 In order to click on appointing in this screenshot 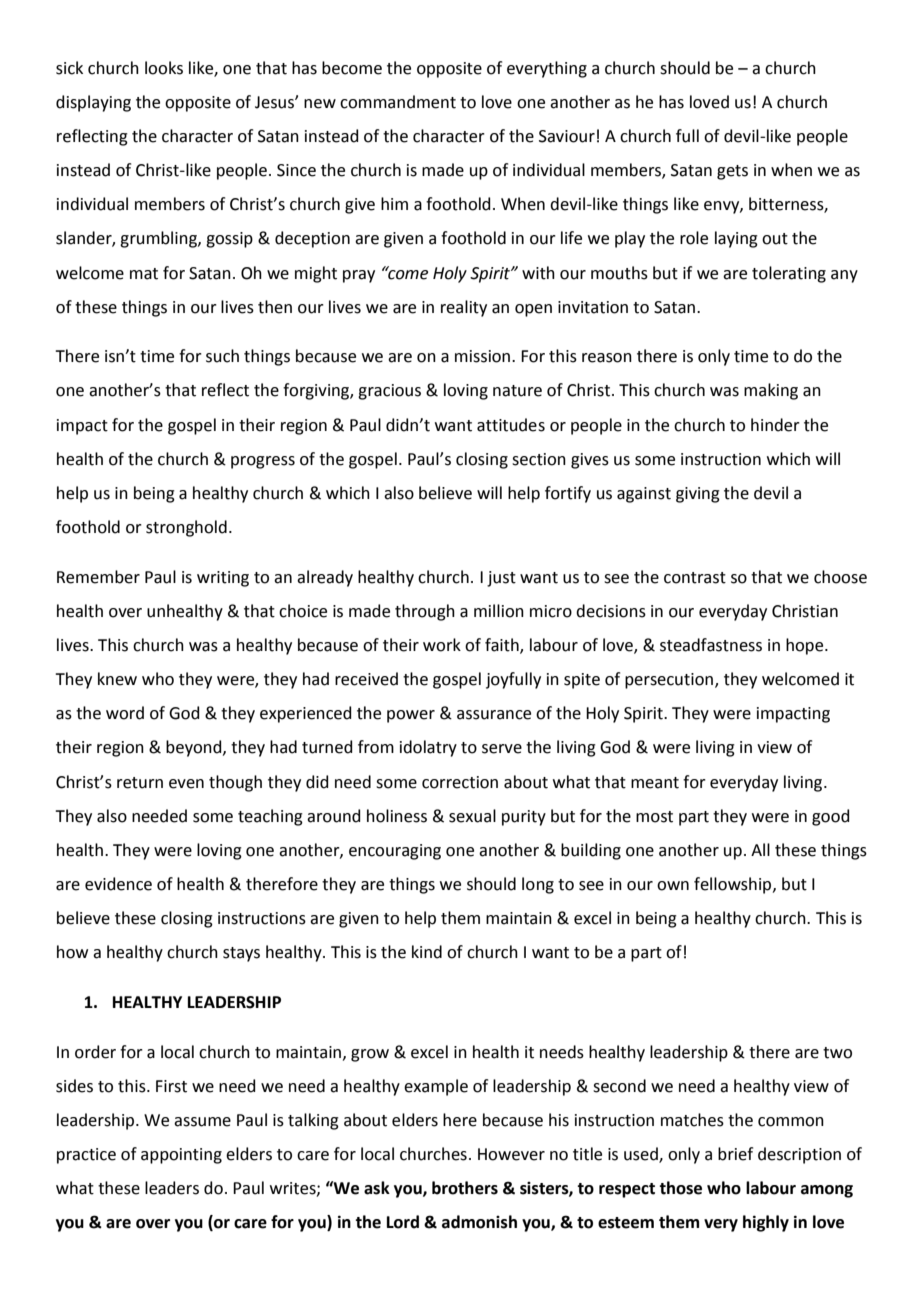, I will do `click(181, 1156)`.
